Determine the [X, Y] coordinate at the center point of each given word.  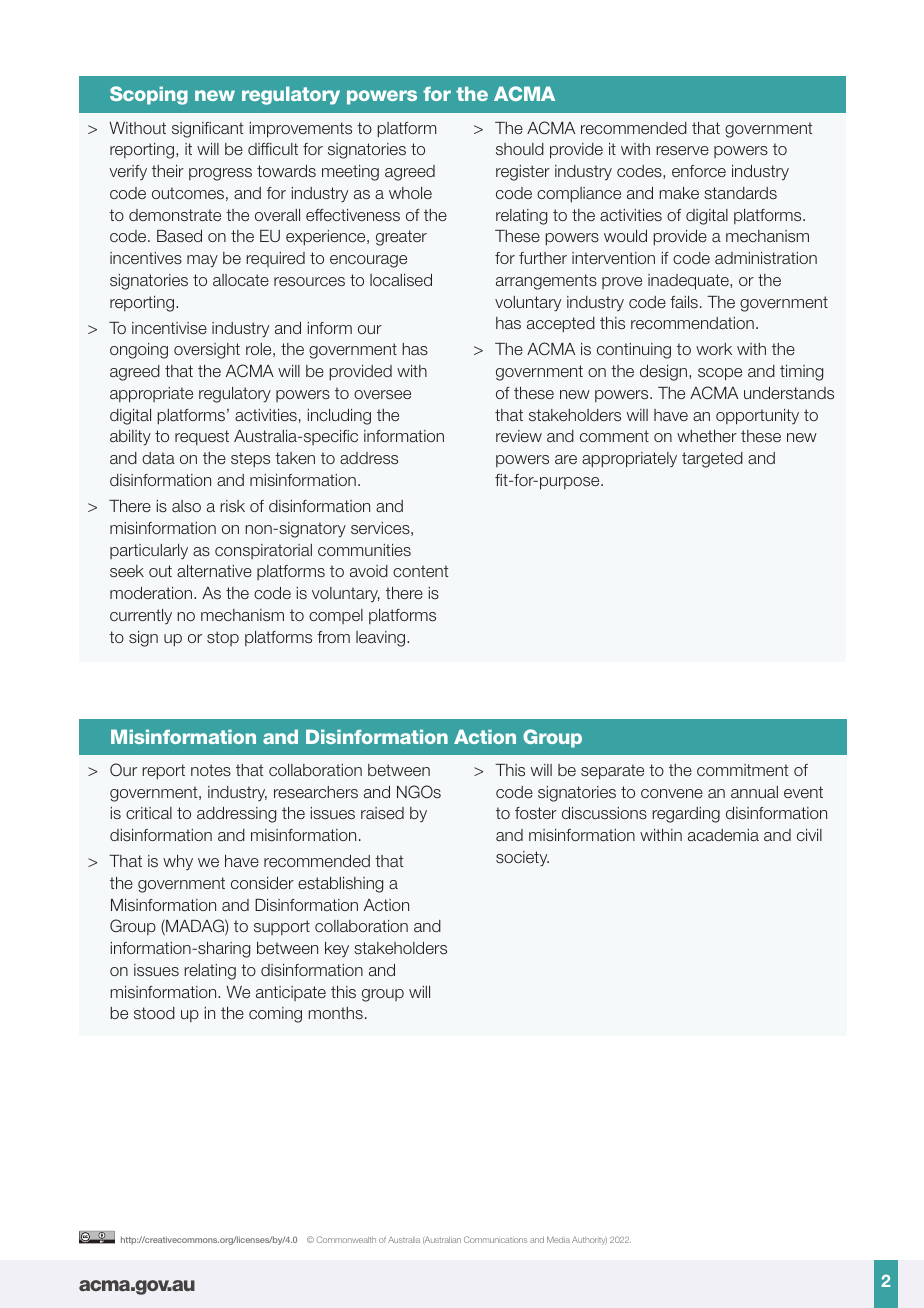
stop [223, 638]
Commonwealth [346, 1239]
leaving [382, 639]
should [520, 149]
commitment [742, 770]
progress [220, 174]
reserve [682, 150]
